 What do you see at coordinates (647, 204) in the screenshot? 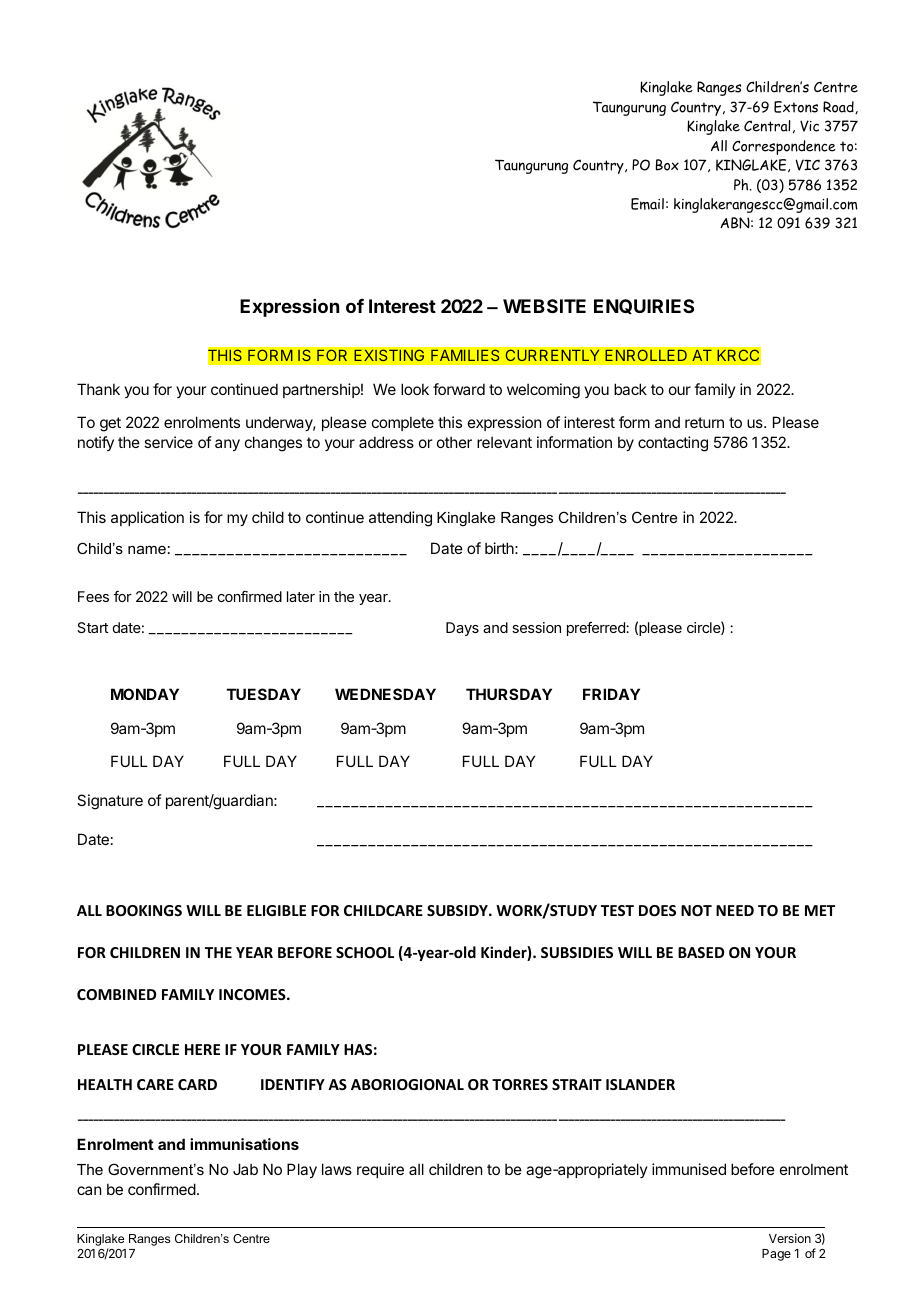
I see `Email` at bounding box center [647, 204].
